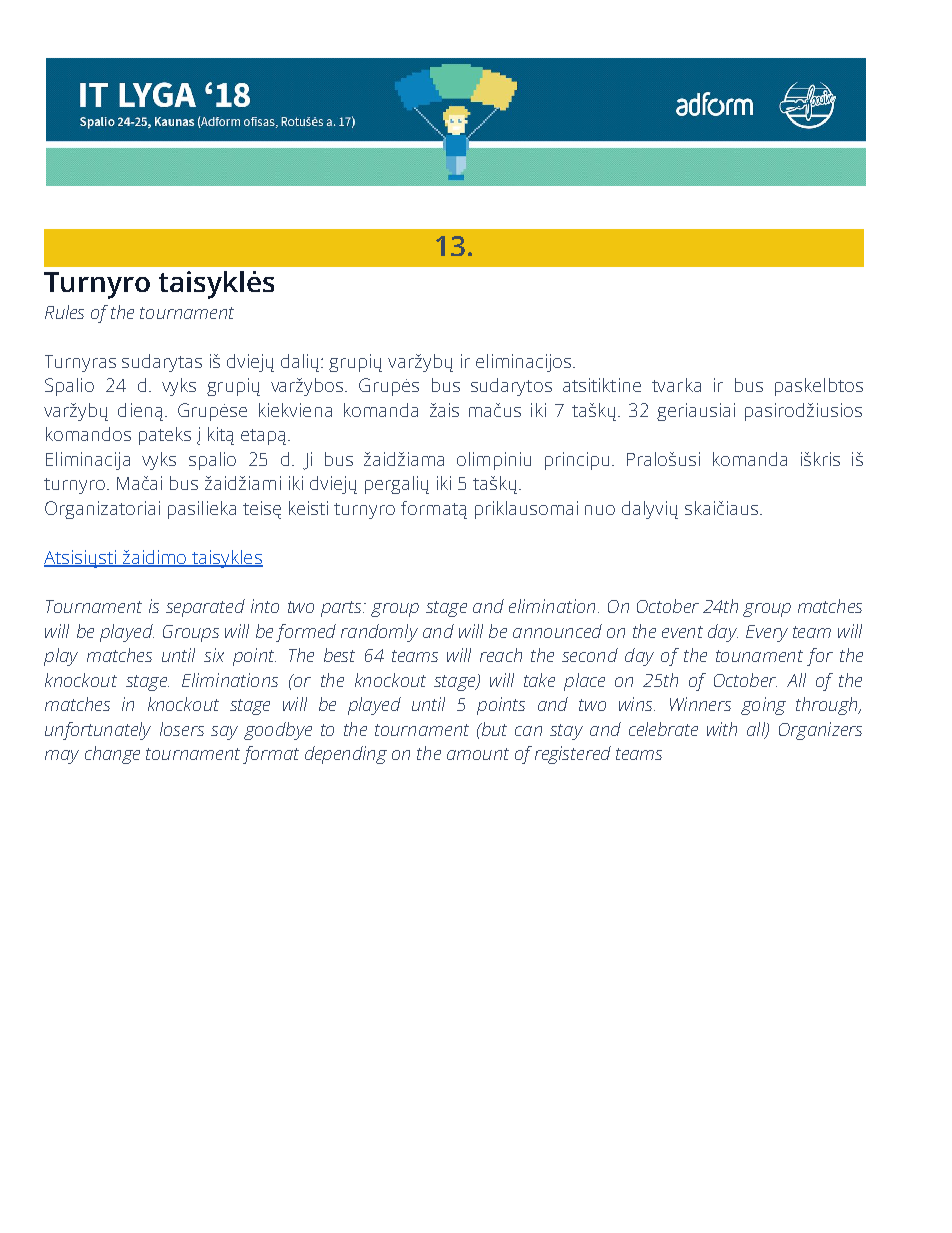 The width and height of the screenshot is (952, 1233). I want to click on parts, so click(342, 609).
